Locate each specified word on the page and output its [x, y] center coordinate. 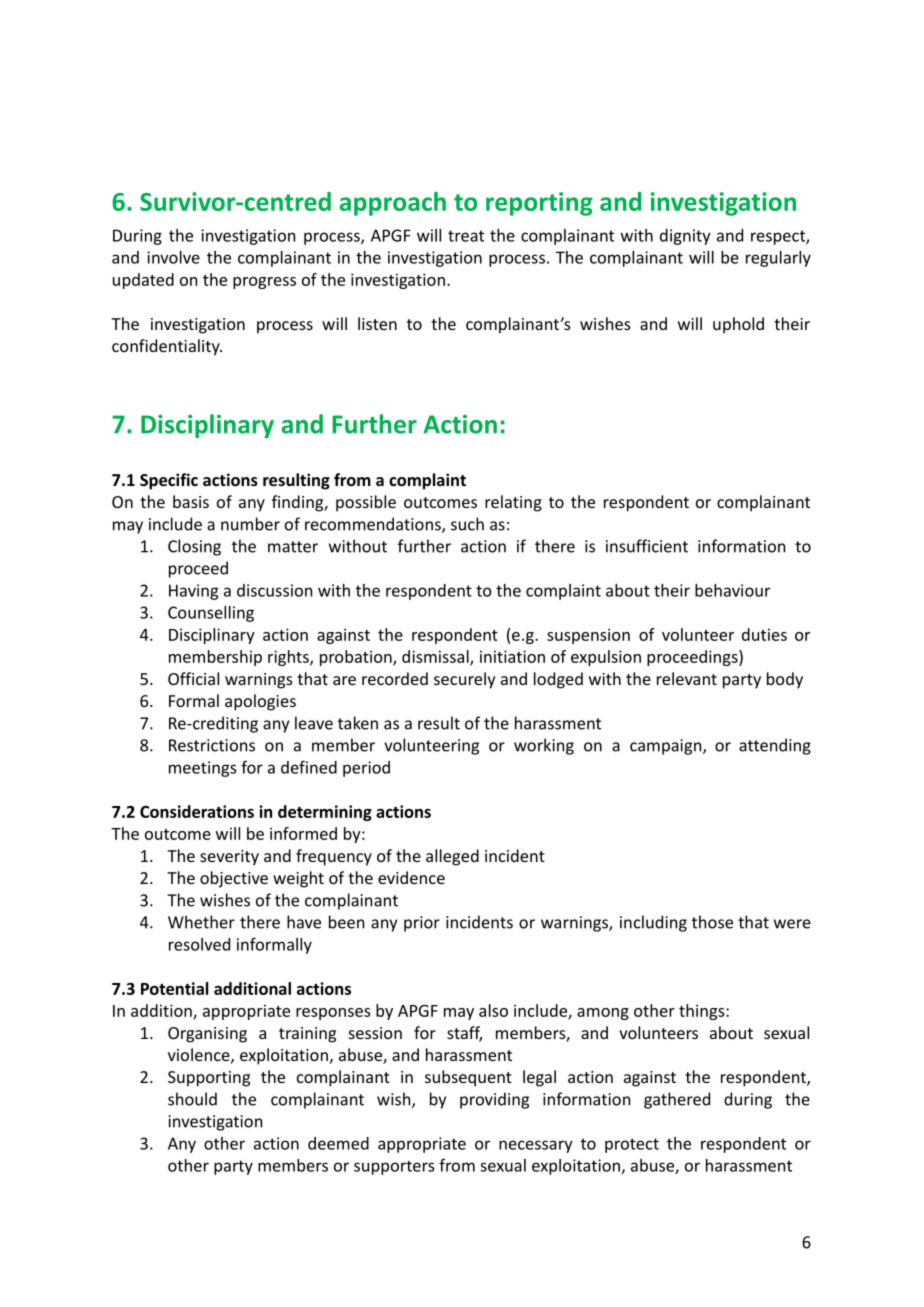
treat [466, 236]
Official [193, 678]
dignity [685, 237]
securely [465, 680]
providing [494, 1100]
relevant [687, 678]
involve [173, 257]
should [192, 1099]
